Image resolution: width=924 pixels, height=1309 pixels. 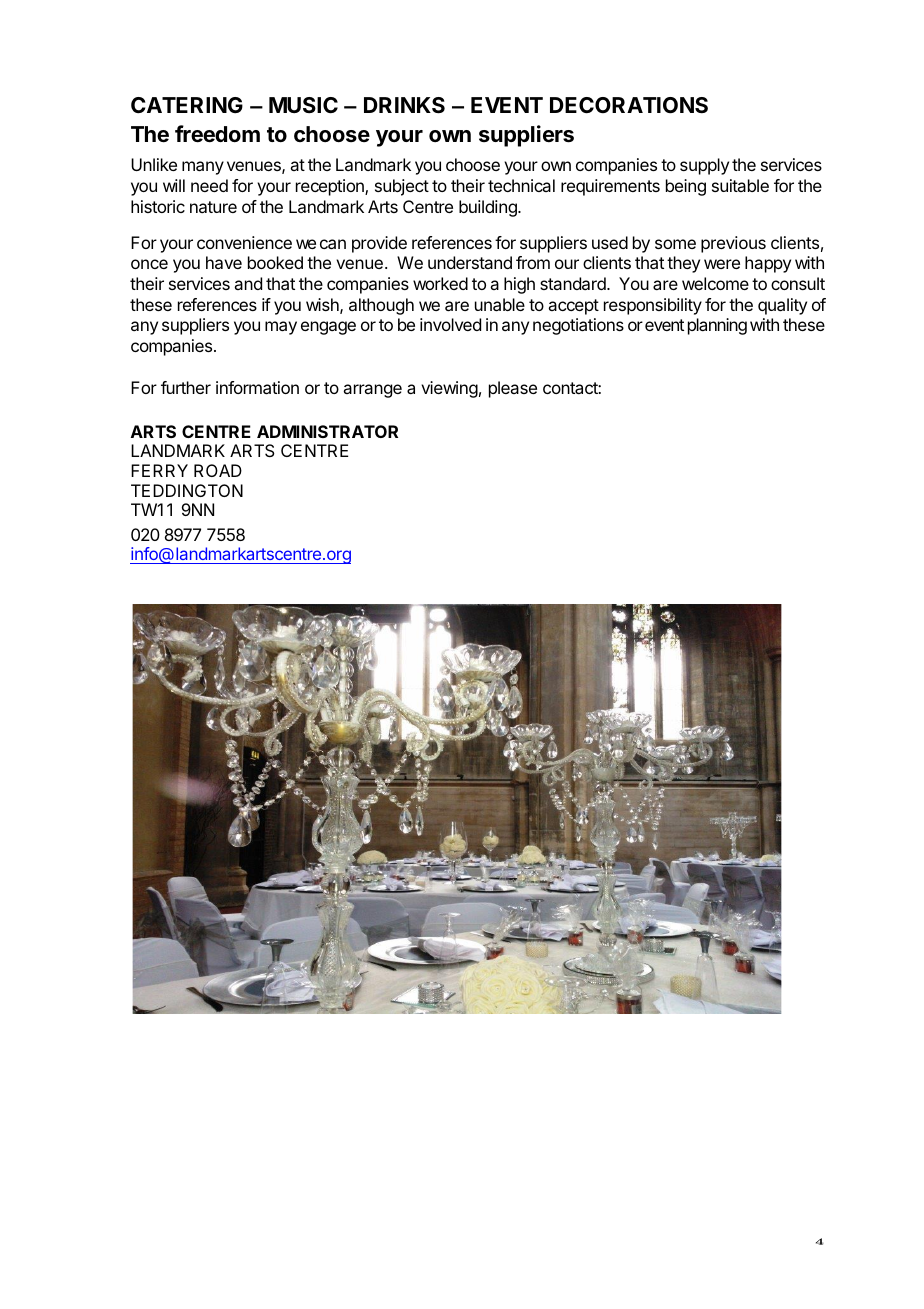 What do you see at coordinates (733, 244) in the document?
I see `previous` at bounding box center [733, 244].
